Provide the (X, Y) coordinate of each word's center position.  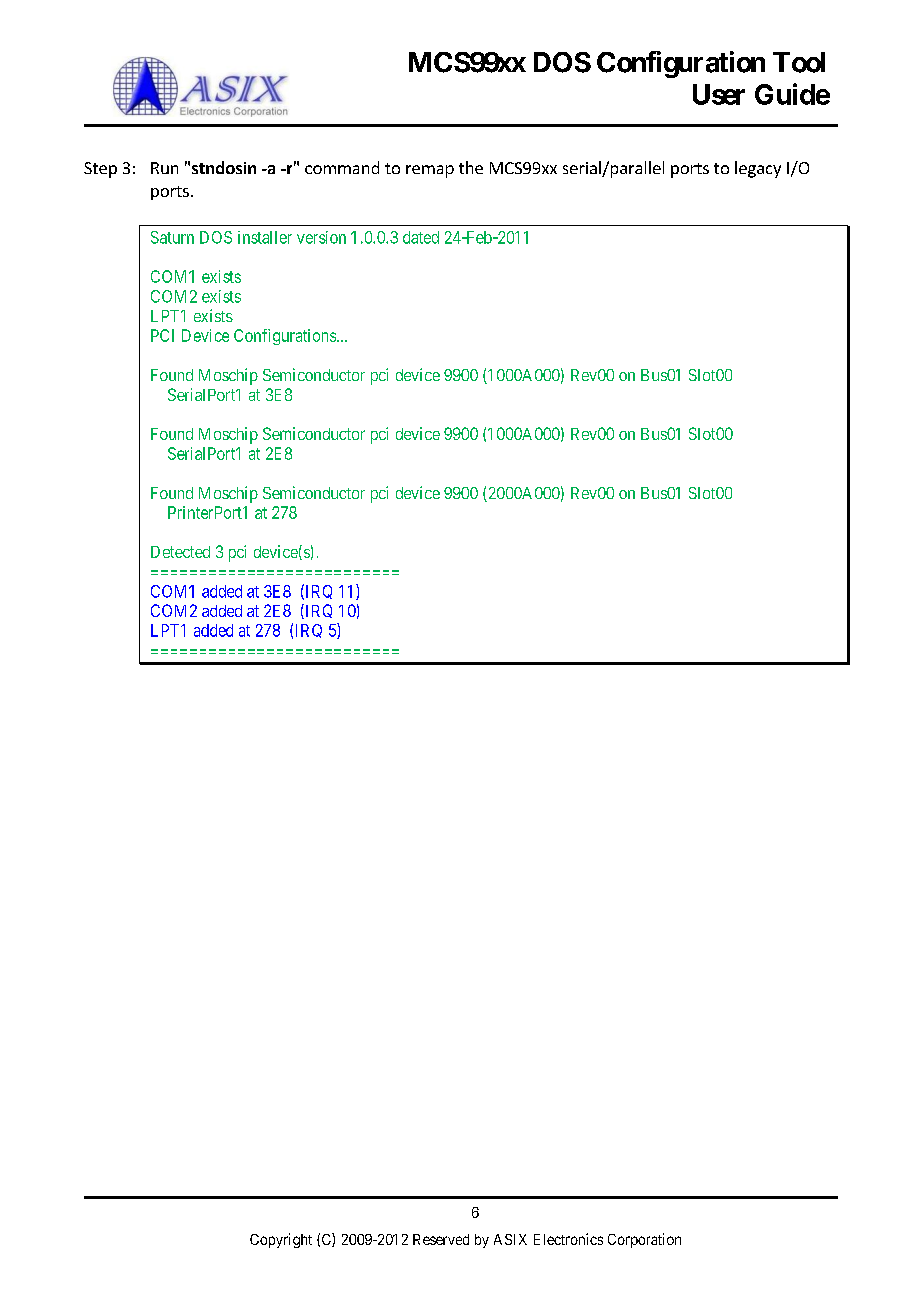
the (471, 167)
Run (164, 168)
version (321, 237)
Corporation (644, 1240)
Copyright (281, 1240)
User (719, 94)
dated (421, 237)
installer (265, 237)
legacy (758, 169)
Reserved (441, 1239)
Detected (180, 552)
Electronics (568, 1239)
